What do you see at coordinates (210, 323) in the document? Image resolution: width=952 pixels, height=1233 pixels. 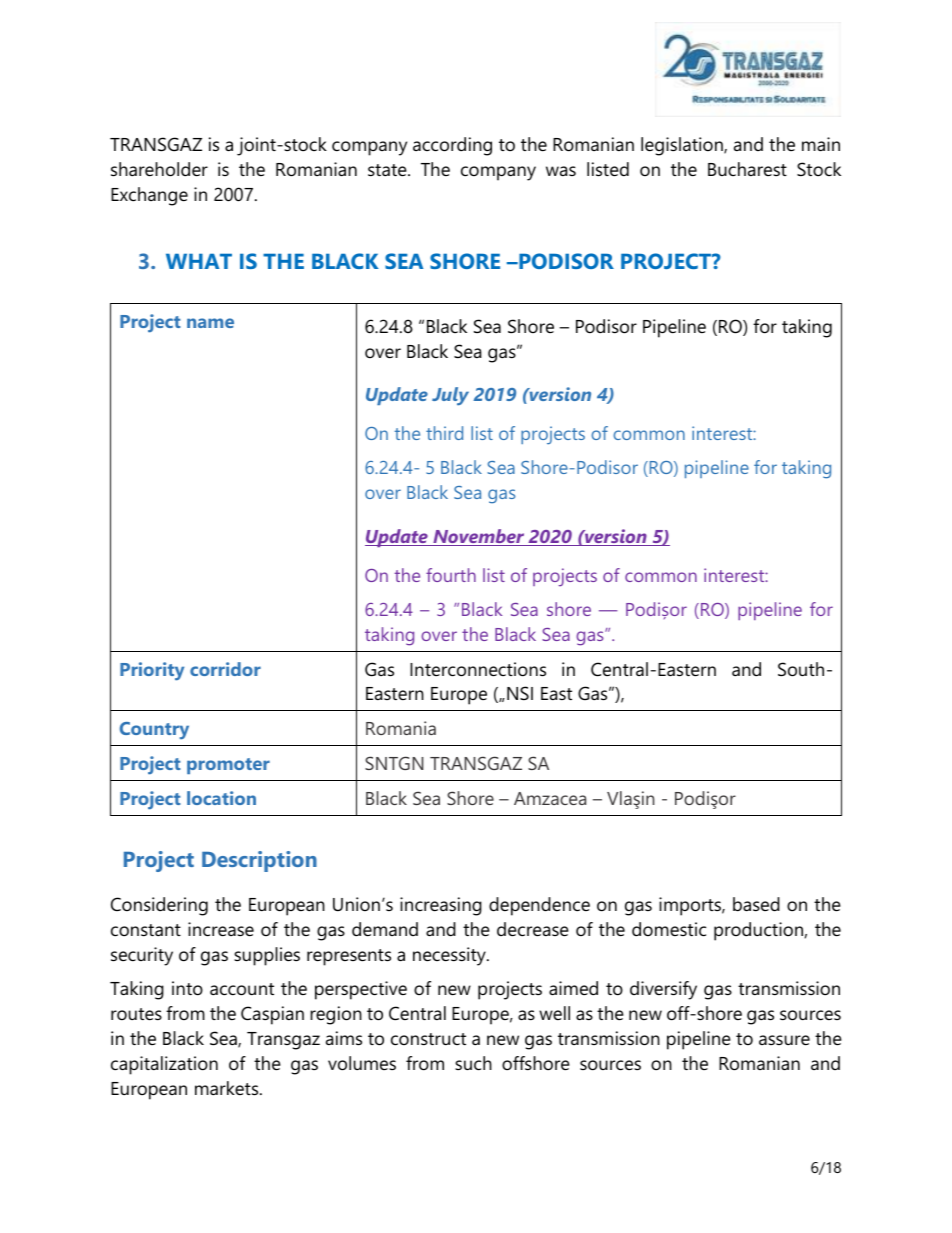 I see `name` at bounding box center [210, 323].
